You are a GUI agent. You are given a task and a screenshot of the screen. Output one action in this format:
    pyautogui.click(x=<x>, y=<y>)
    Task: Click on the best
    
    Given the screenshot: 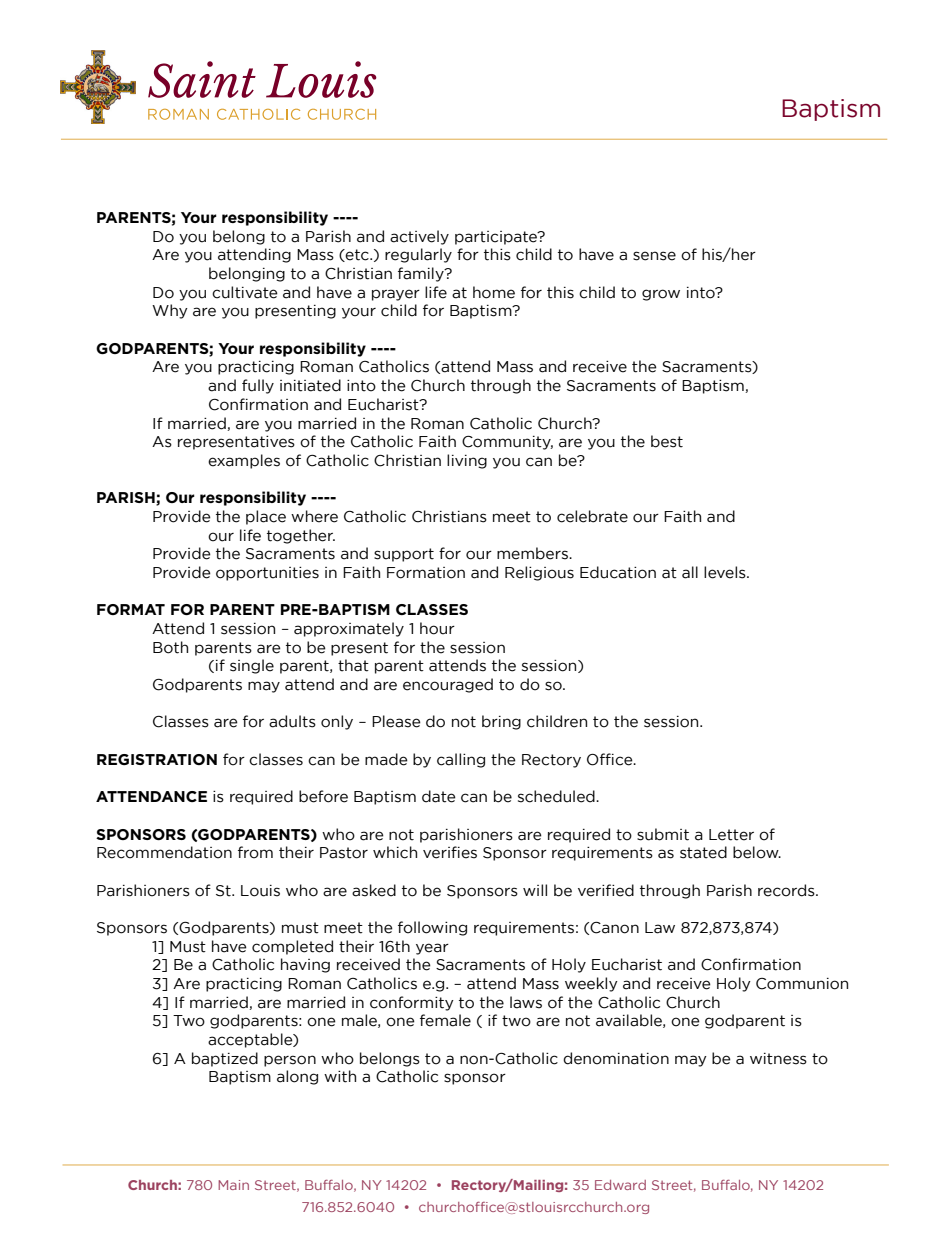 What is the action you would take?
    pyautogui.click(x=667, y=441)
